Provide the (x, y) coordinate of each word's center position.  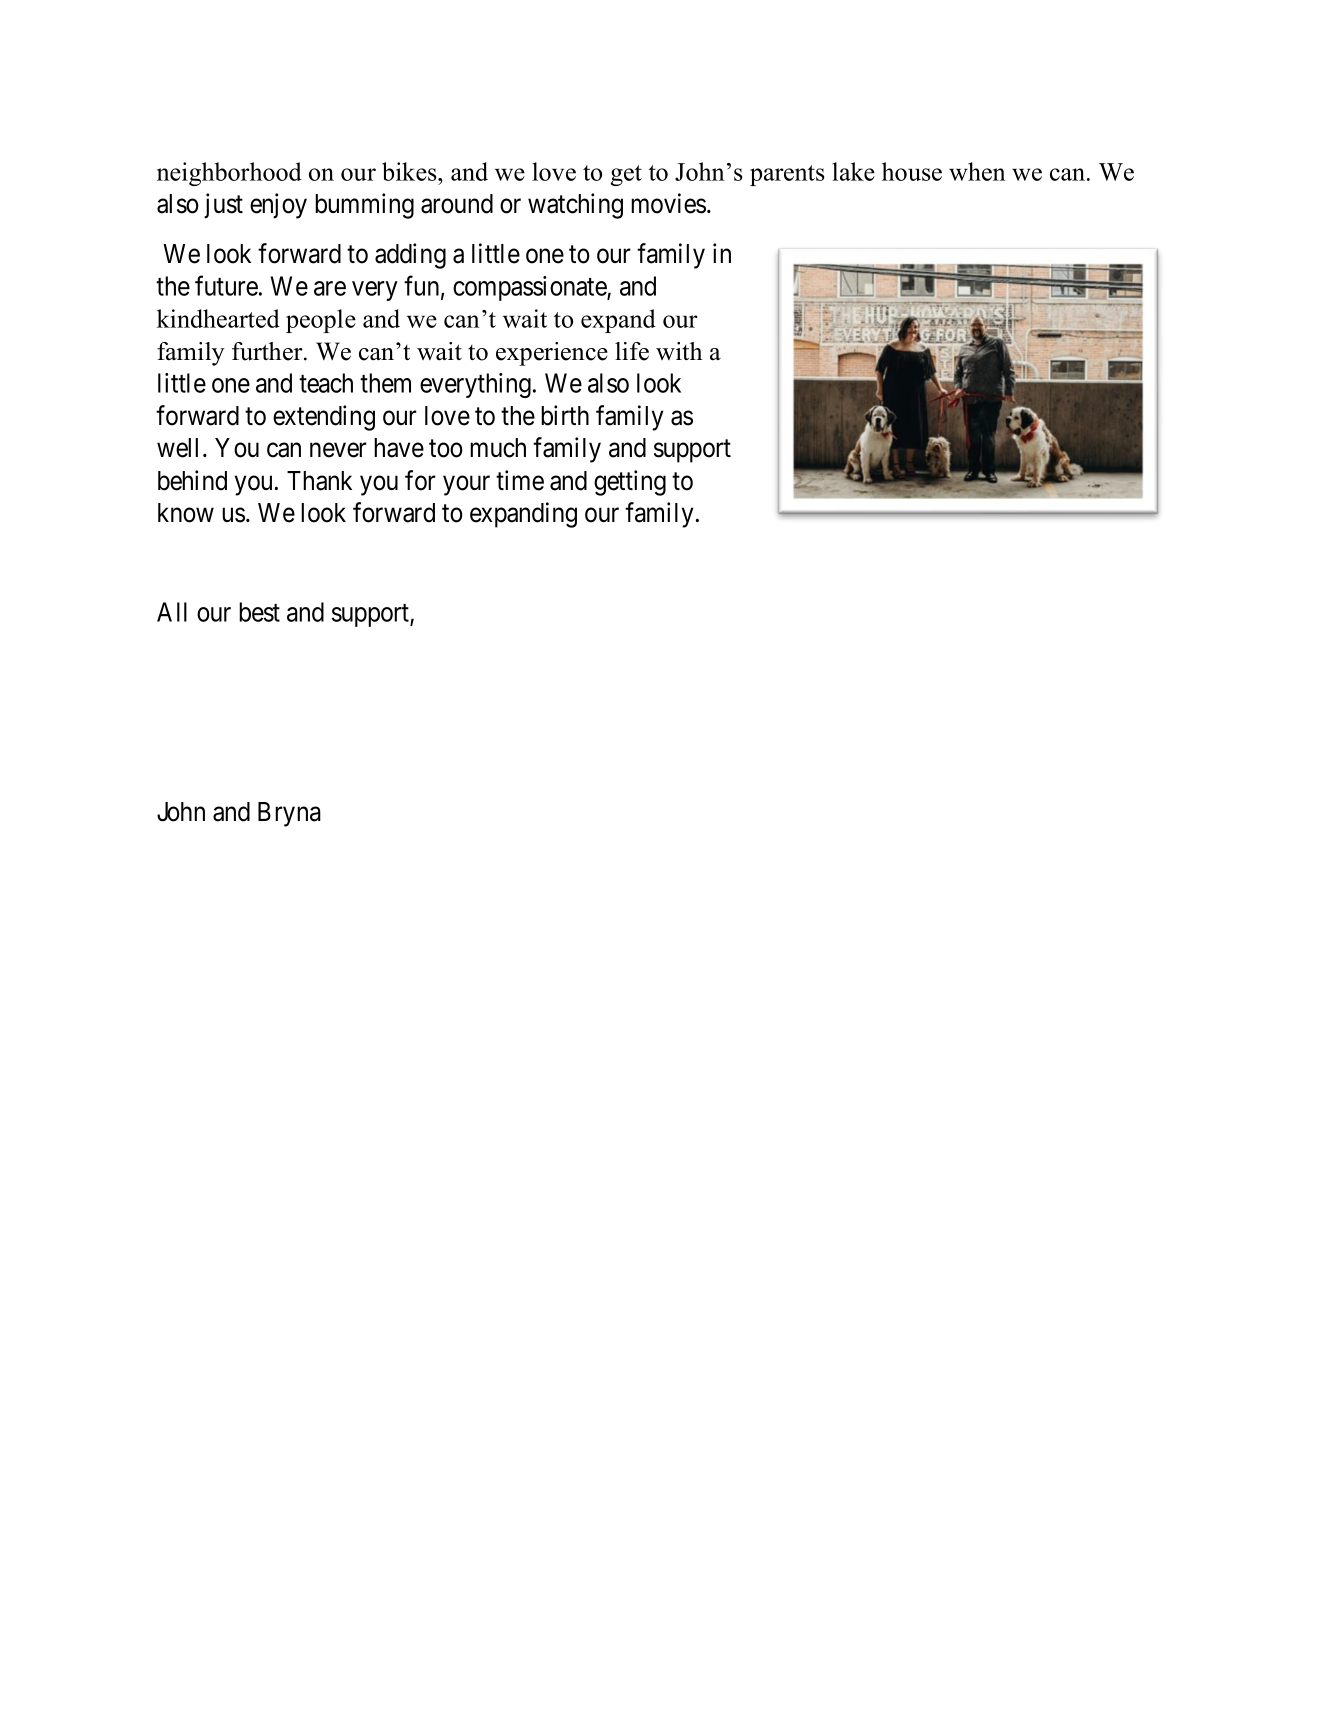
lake (853, 171)
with (679, 351)
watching (575, 206)
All (172, 612)
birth (565, 415)
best (259, 612)
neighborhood (229, 174)
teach (326, 383)
